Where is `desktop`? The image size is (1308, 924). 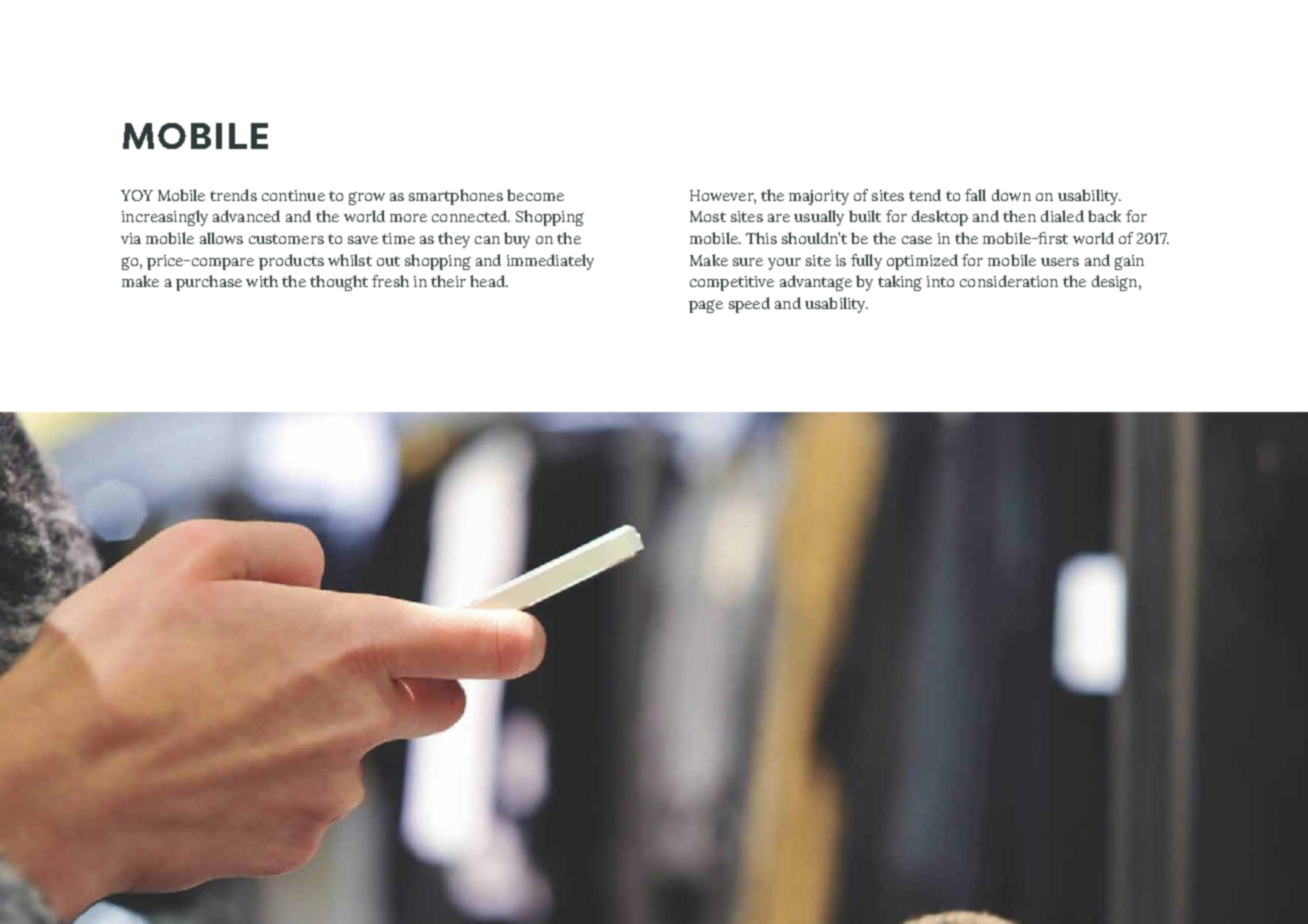 desktop is located at coordinates (940, 218).
